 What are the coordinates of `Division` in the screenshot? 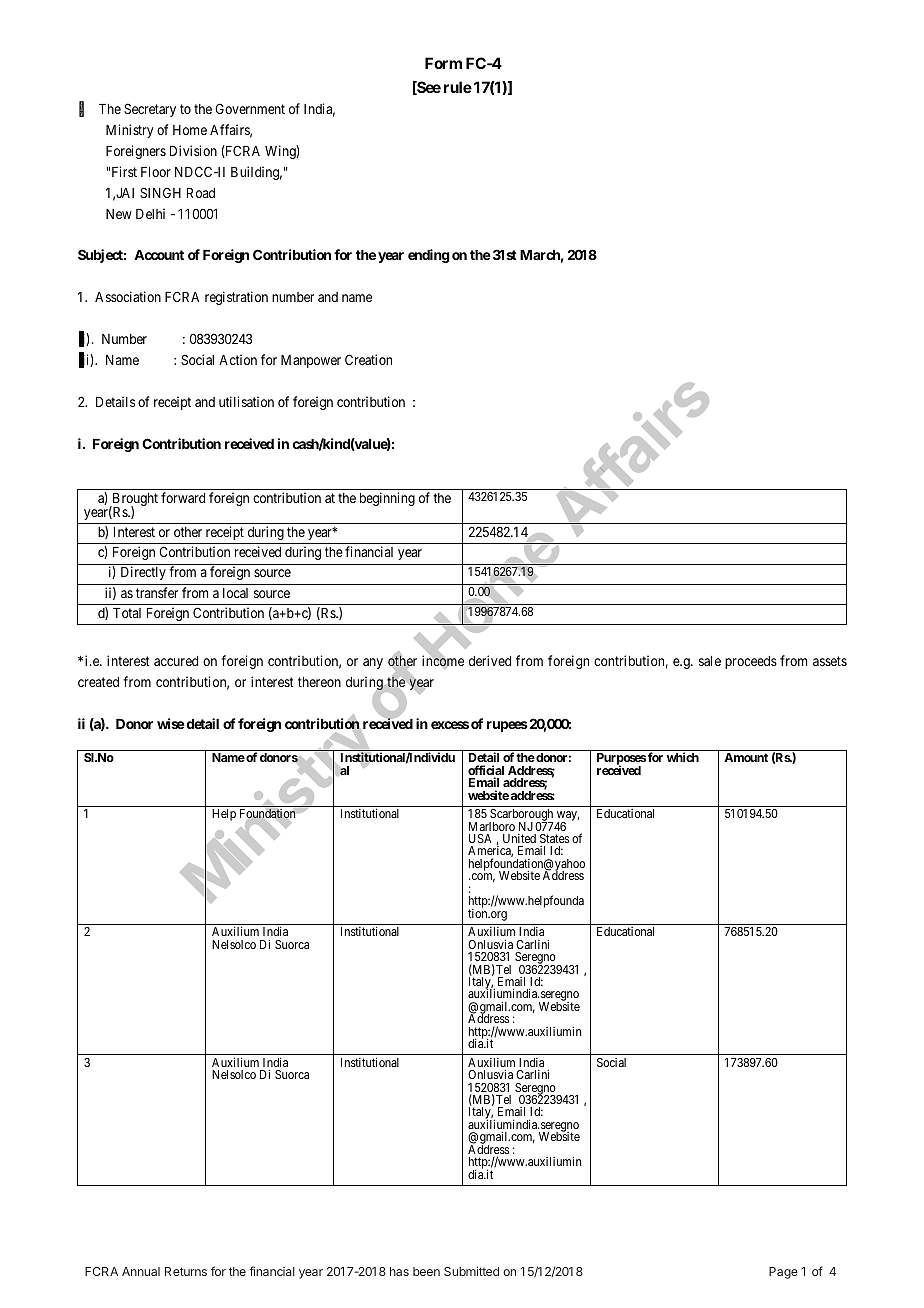 It's located at (193, 150).
